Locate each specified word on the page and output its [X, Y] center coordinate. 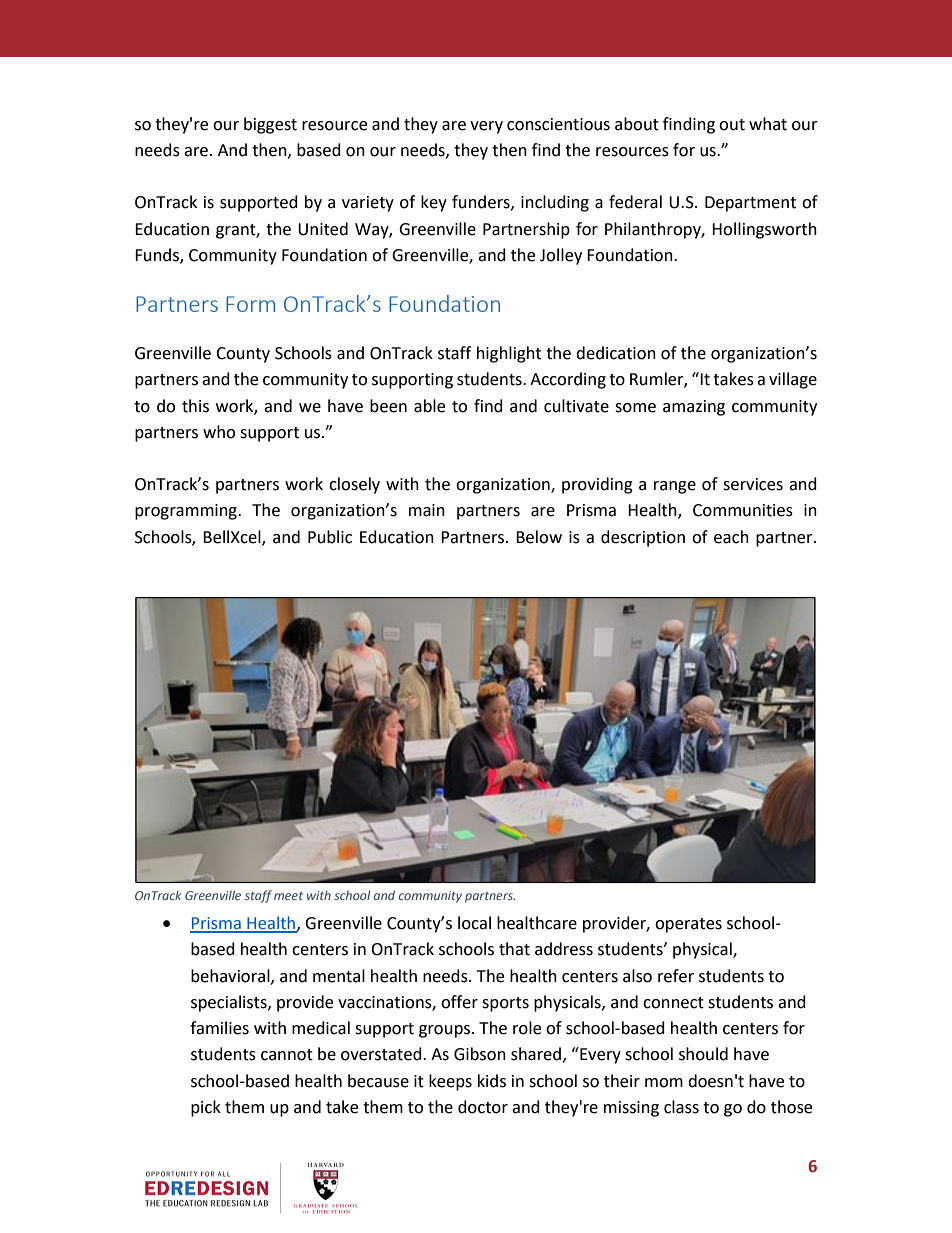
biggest [270, 125]
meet [288, 896]
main [427, 510]
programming [187, 512]
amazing [694, 408]
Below [539, 537]
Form [250, 304]
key [434, 203]
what [768, 124]
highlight [509, 354]
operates [688, 925]
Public [330, 537]
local [474, 923]
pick [206, 1108]
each [731, 537]
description [643, 538]
